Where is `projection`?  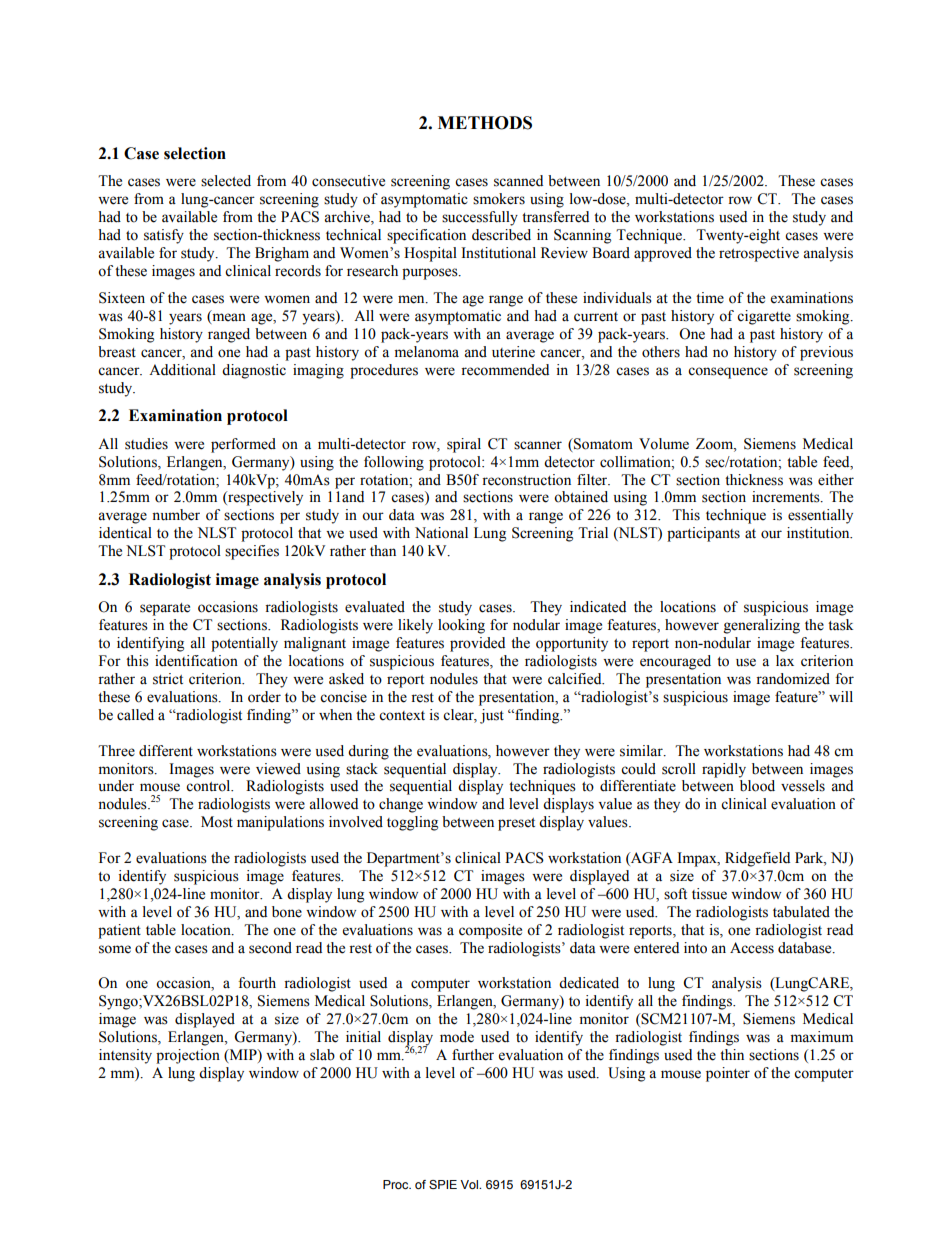 projection is located at coordinates (188, 1056).
